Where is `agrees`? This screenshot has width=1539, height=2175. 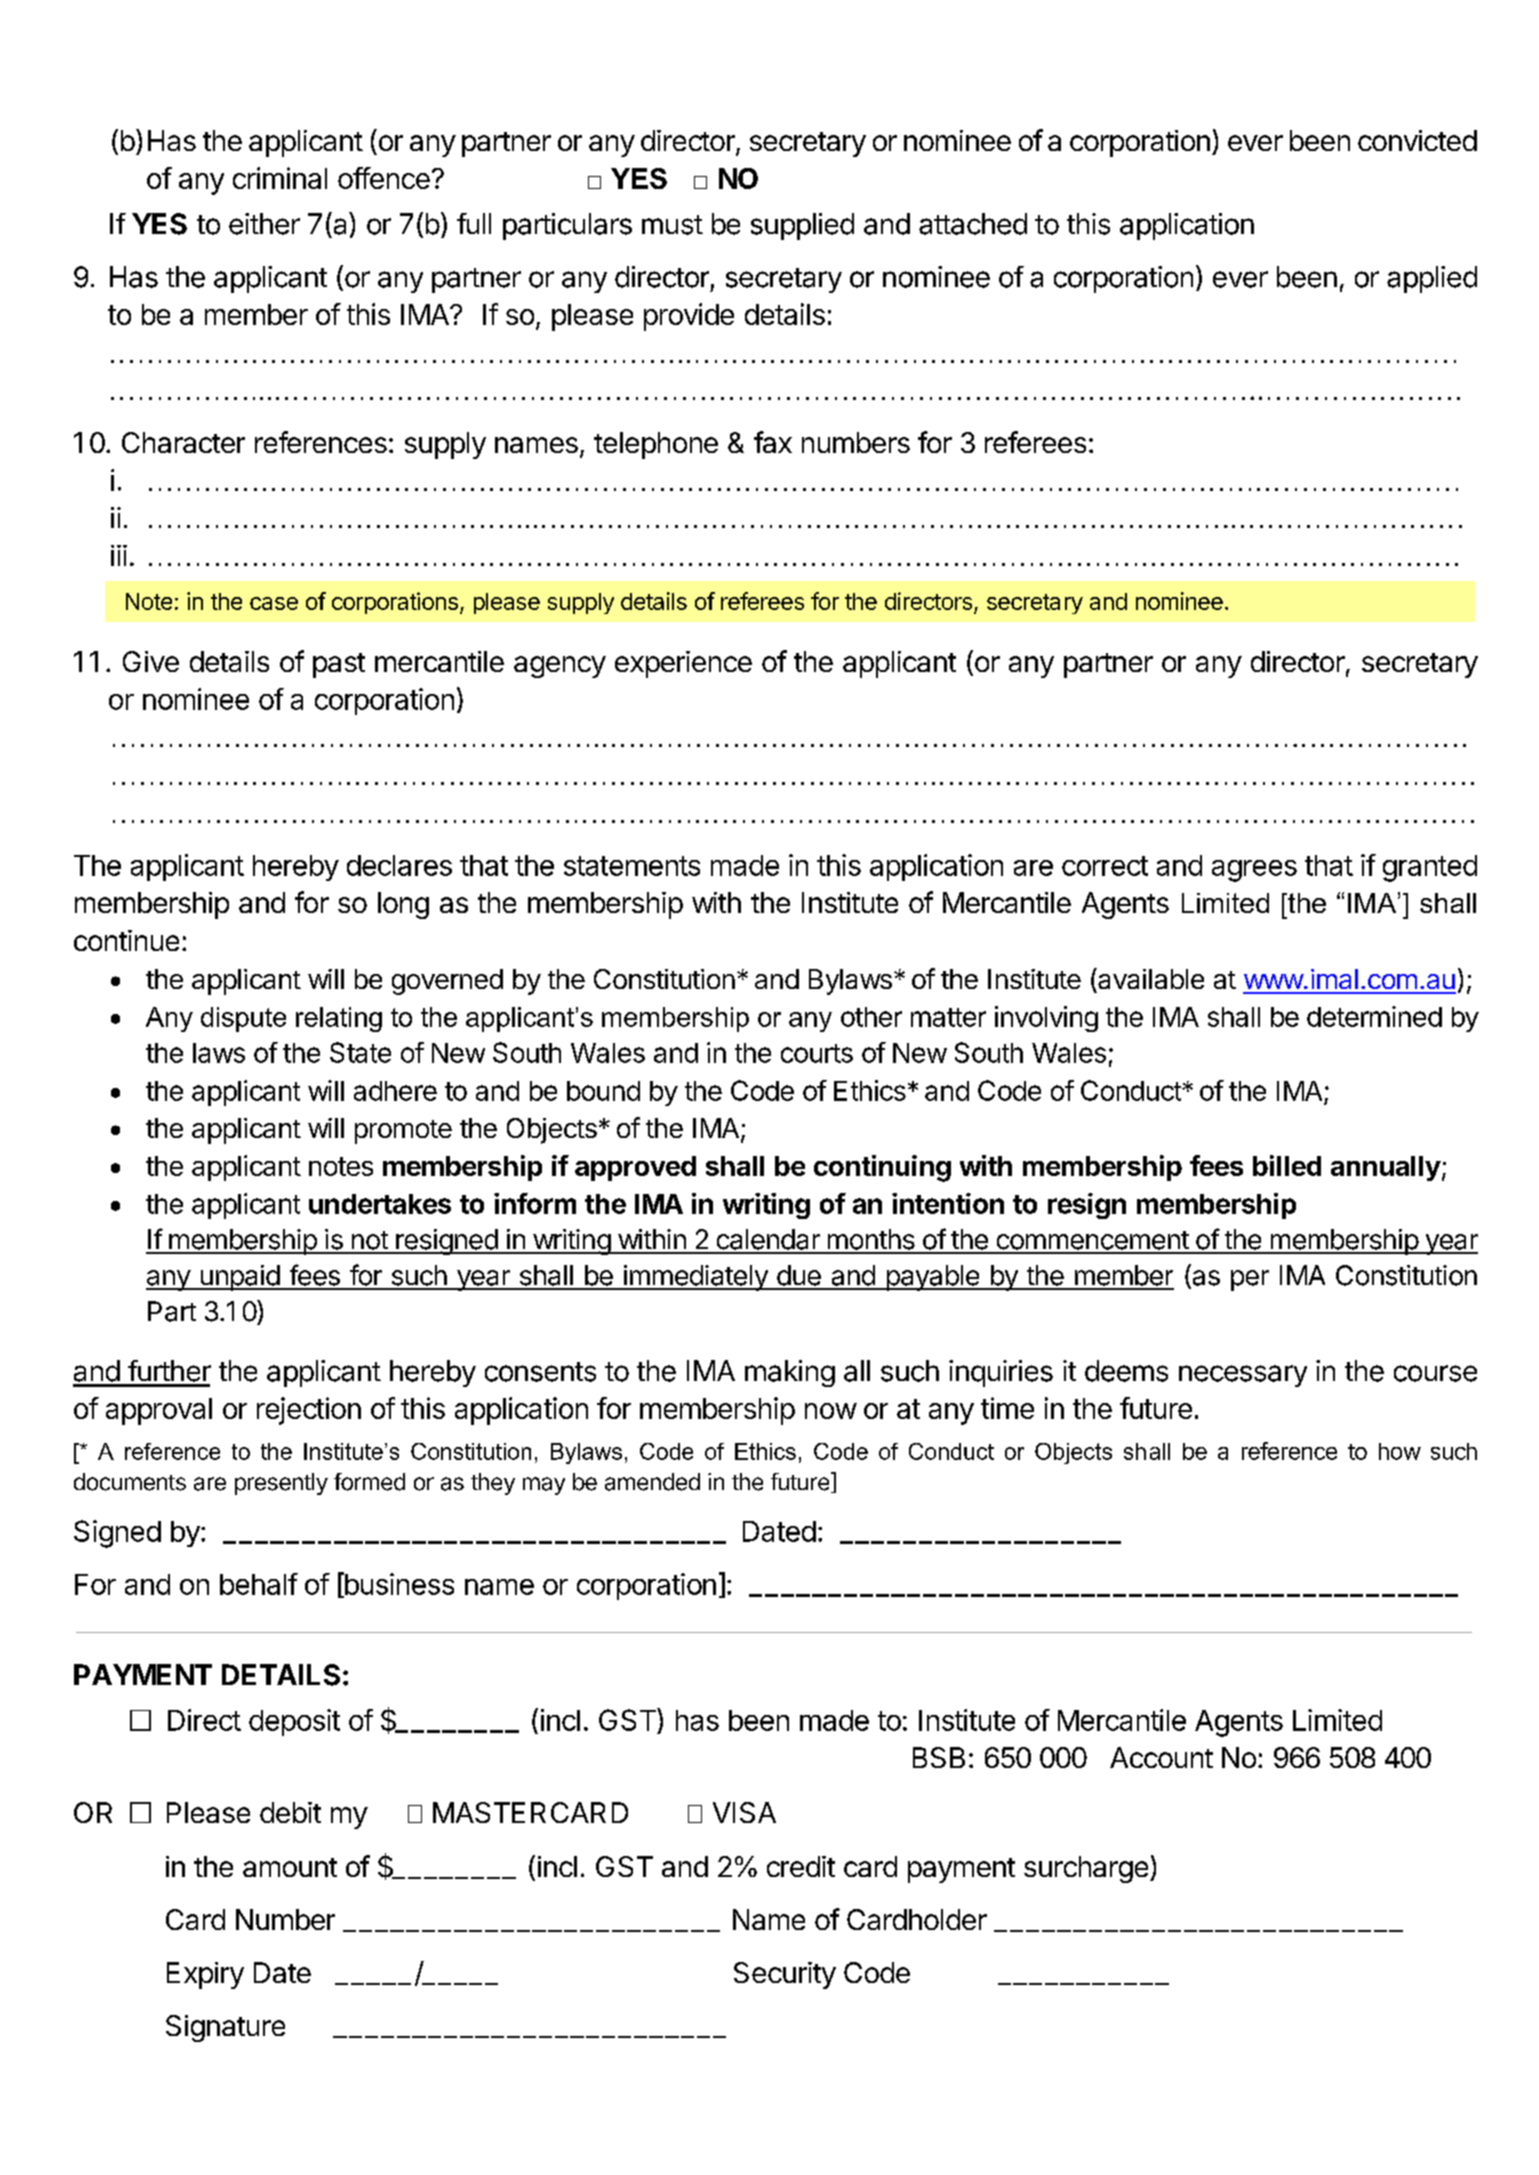
agrees is located at coordinates (1254, 871).
